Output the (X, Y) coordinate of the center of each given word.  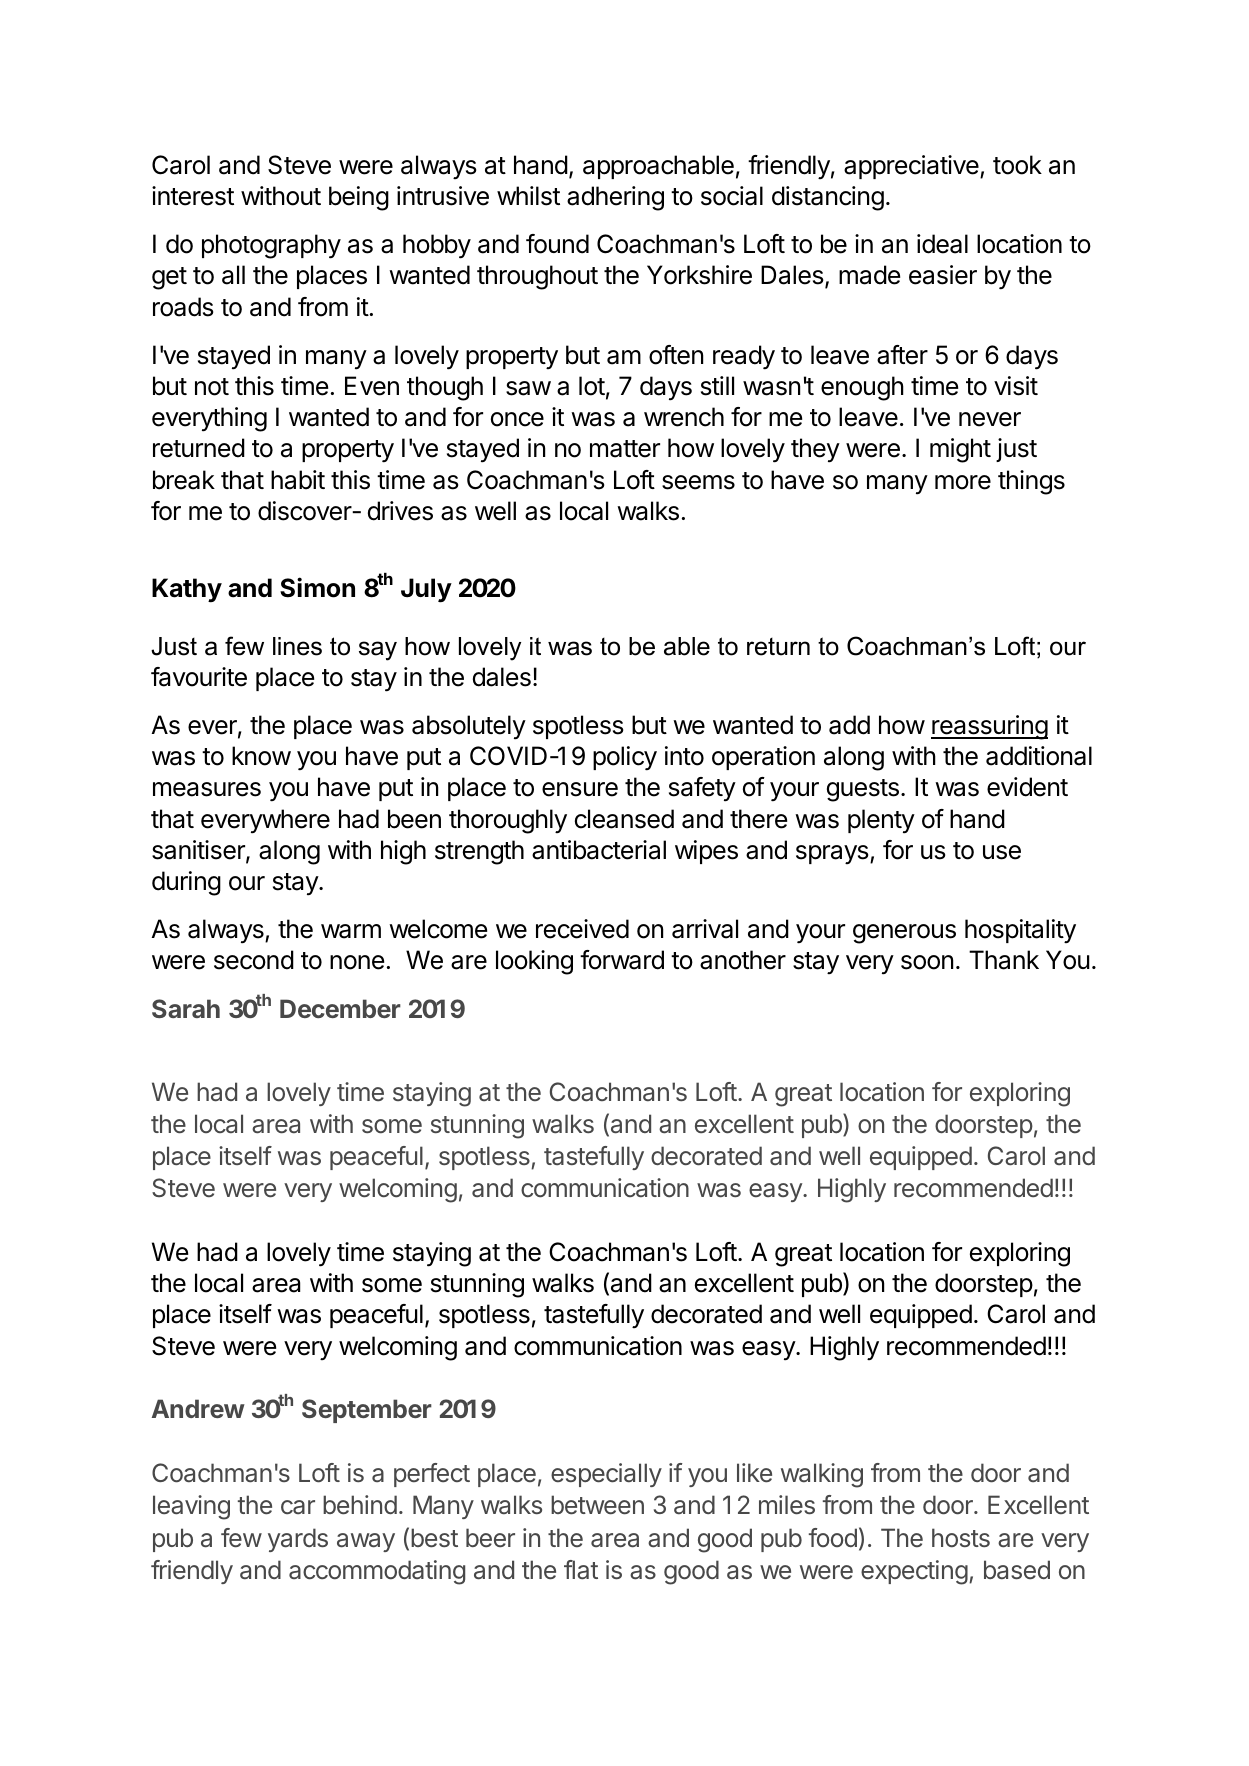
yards (298, 1540)
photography (271, 246)
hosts (961, 1538)
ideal (942, 244)
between (597, 1505)
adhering (615, 198)
